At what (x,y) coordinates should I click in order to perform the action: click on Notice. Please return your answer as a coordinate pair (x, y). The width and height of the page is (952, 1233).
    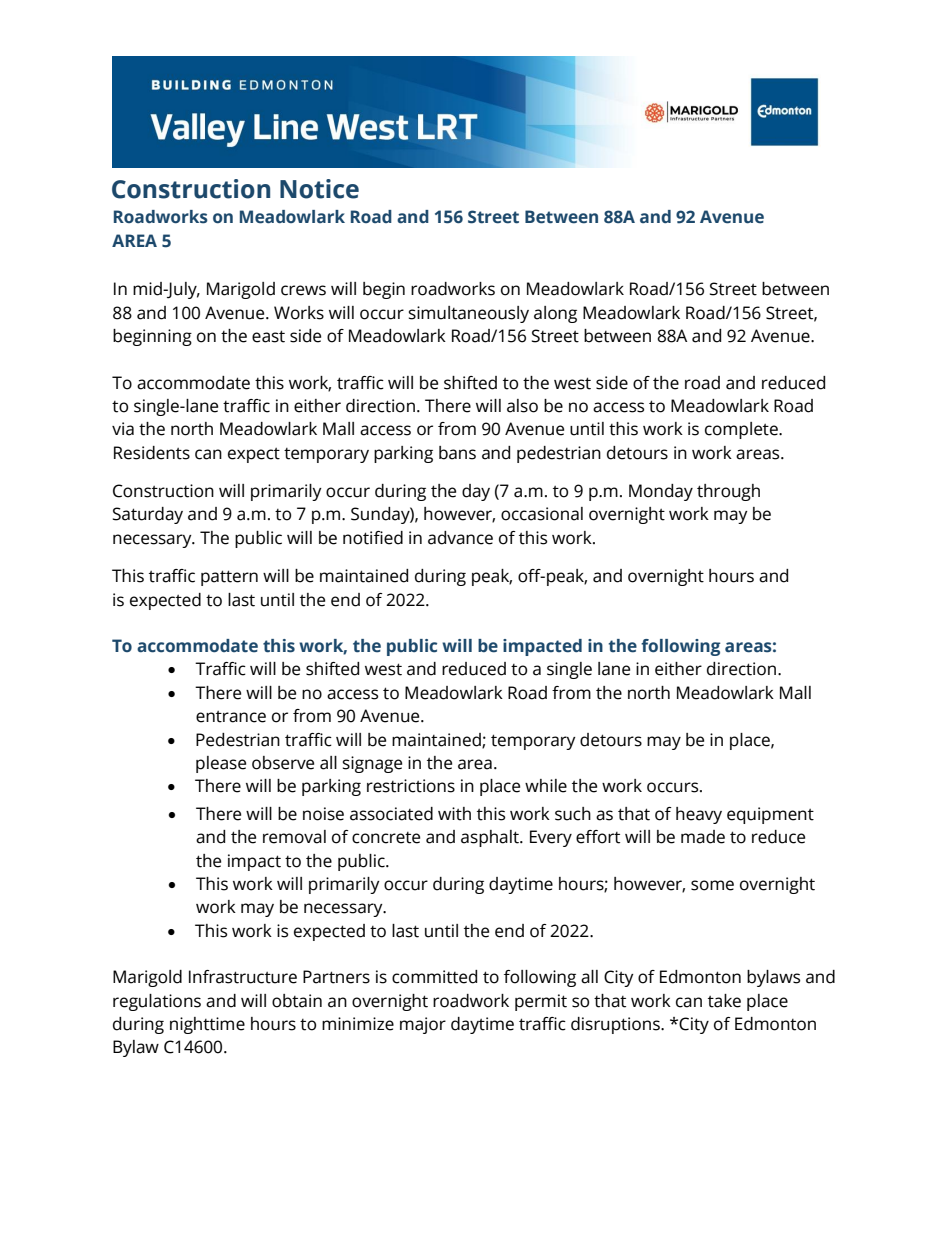
    Looking at the image, I should click on (319, 189).
